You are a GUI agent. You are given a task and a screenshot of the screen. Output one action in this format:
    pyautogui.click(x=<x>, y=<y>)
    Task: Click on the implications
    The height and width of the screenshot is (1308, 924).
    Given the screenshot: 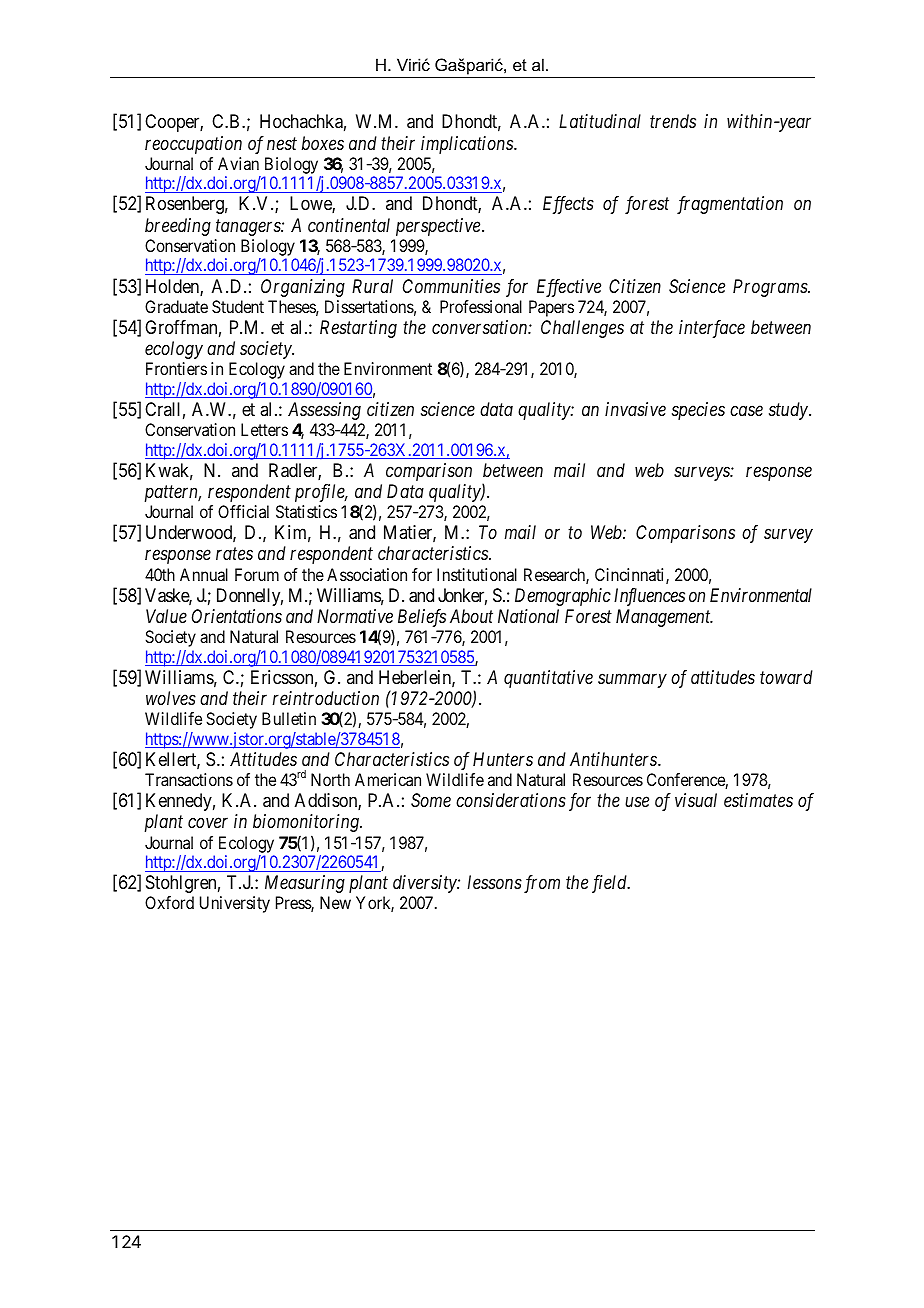 What is the action you would take?
    pyautogui.click(x=468, y=145)
